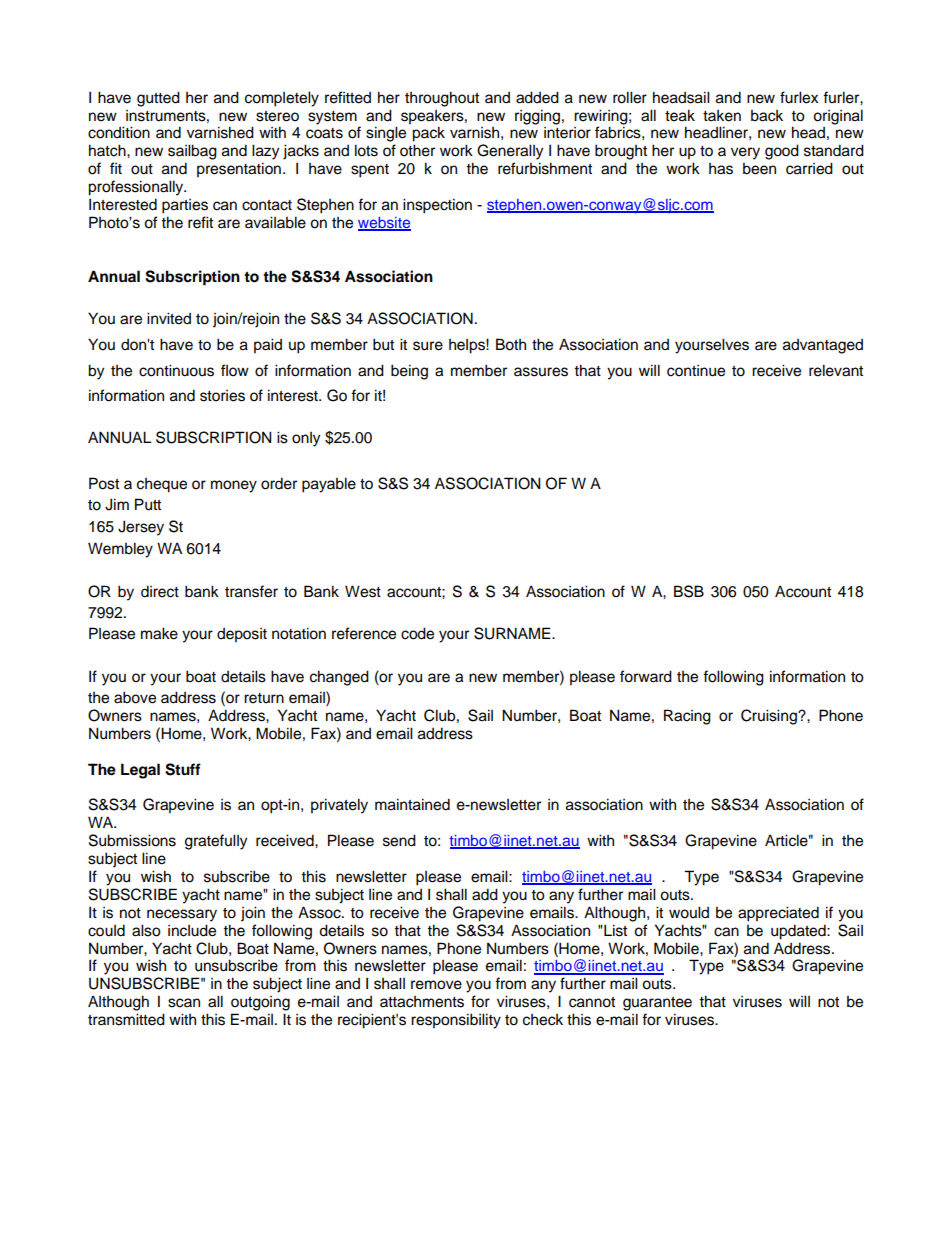 This screenshot has height=1233, width=952. Describe the element at coordinates (689, 591) in the screenshot. I see `BSB` at that location.
